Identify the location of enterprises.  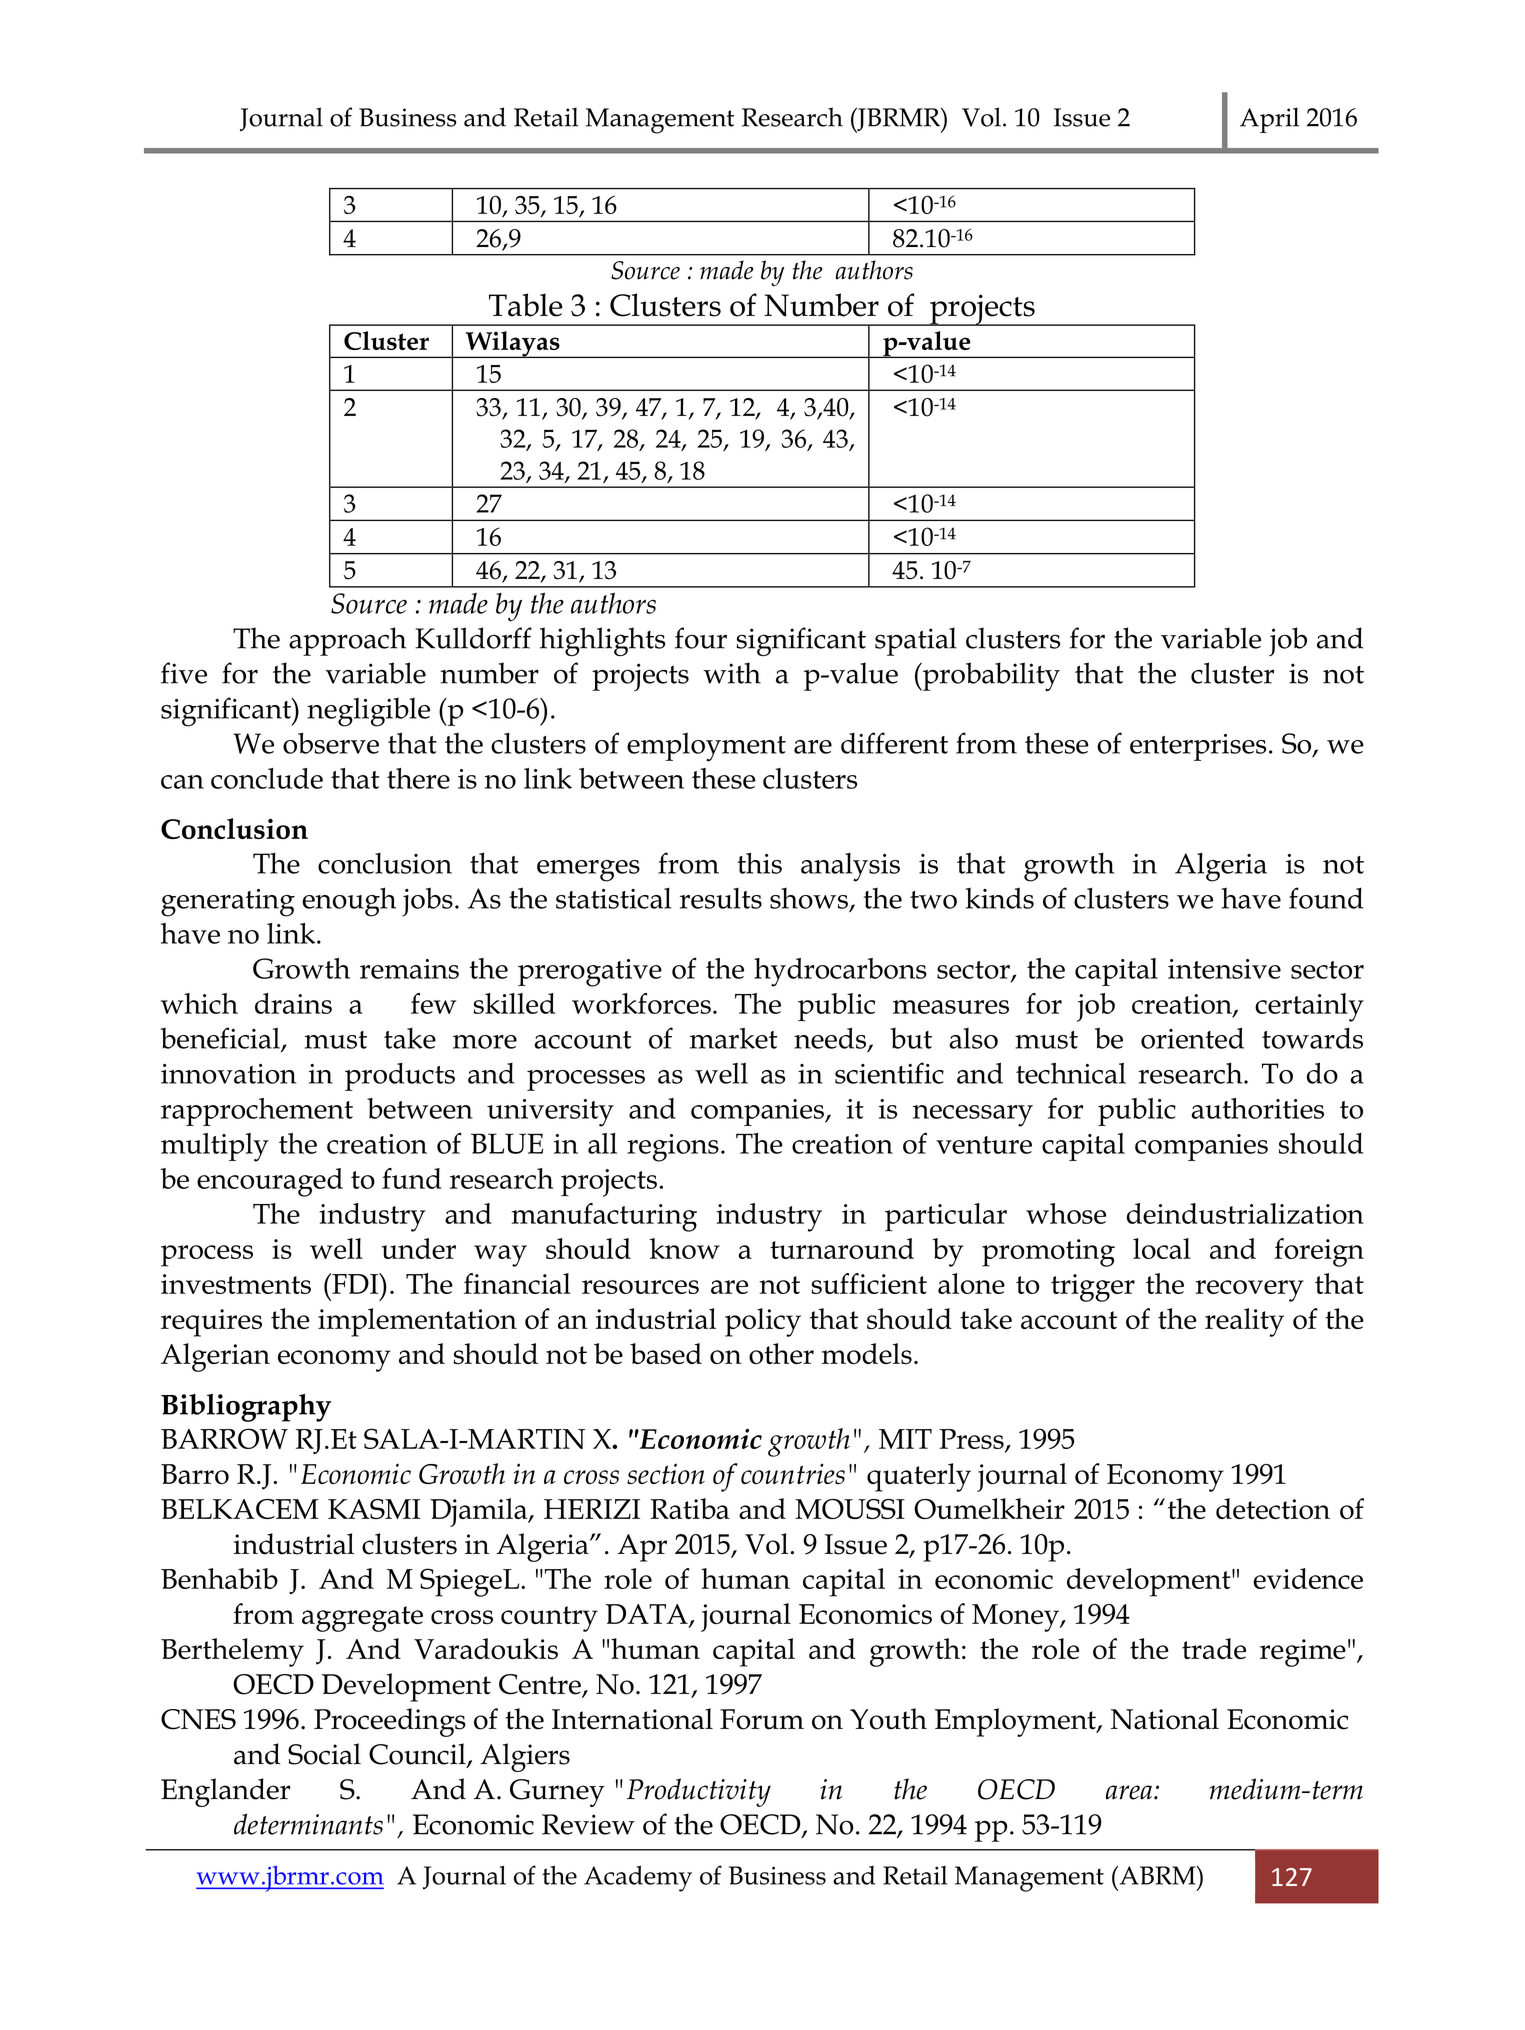
(1198, 747).
